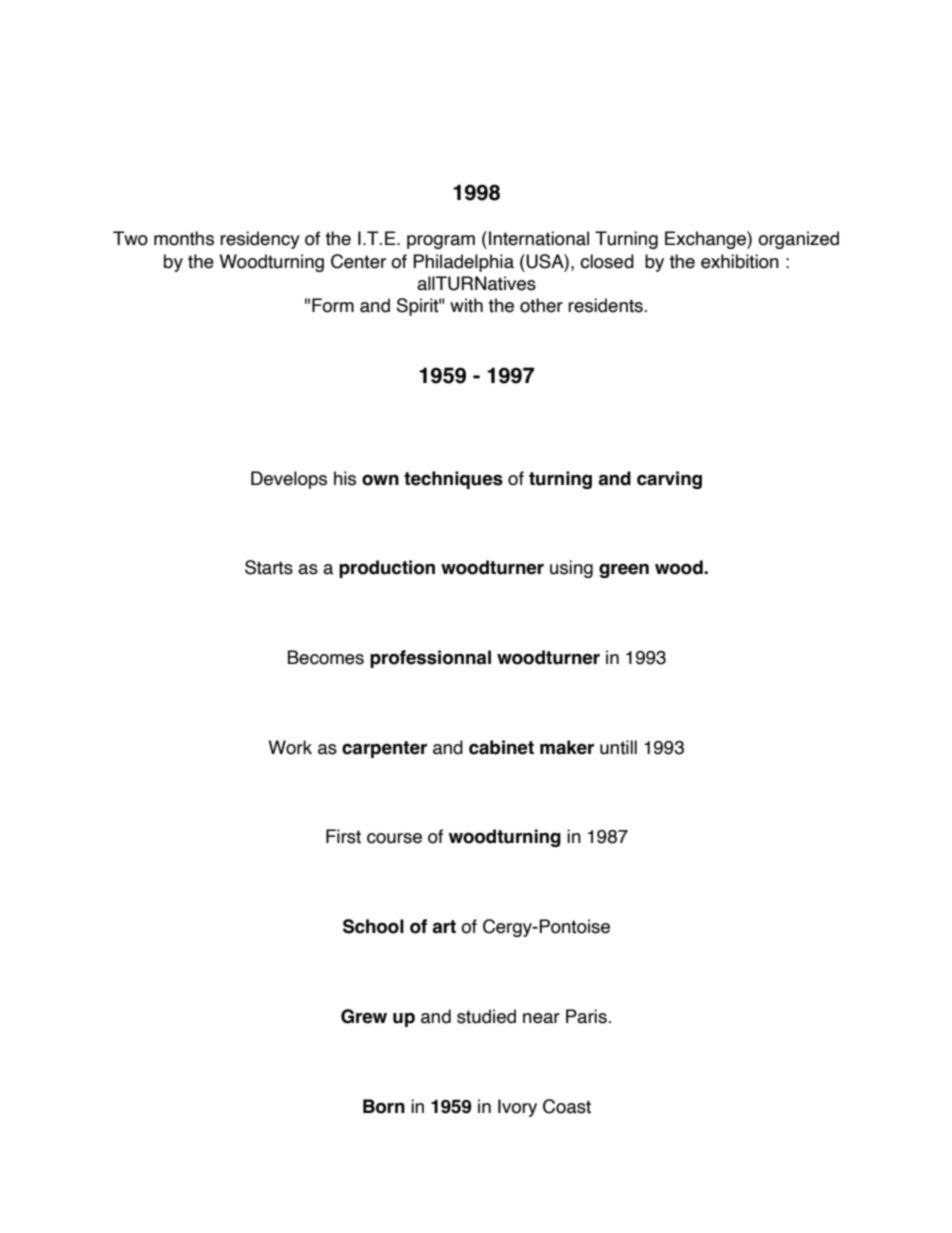 The width and height of the page is (952, 1233). I want to click on Becomes, so click(326, 657).
